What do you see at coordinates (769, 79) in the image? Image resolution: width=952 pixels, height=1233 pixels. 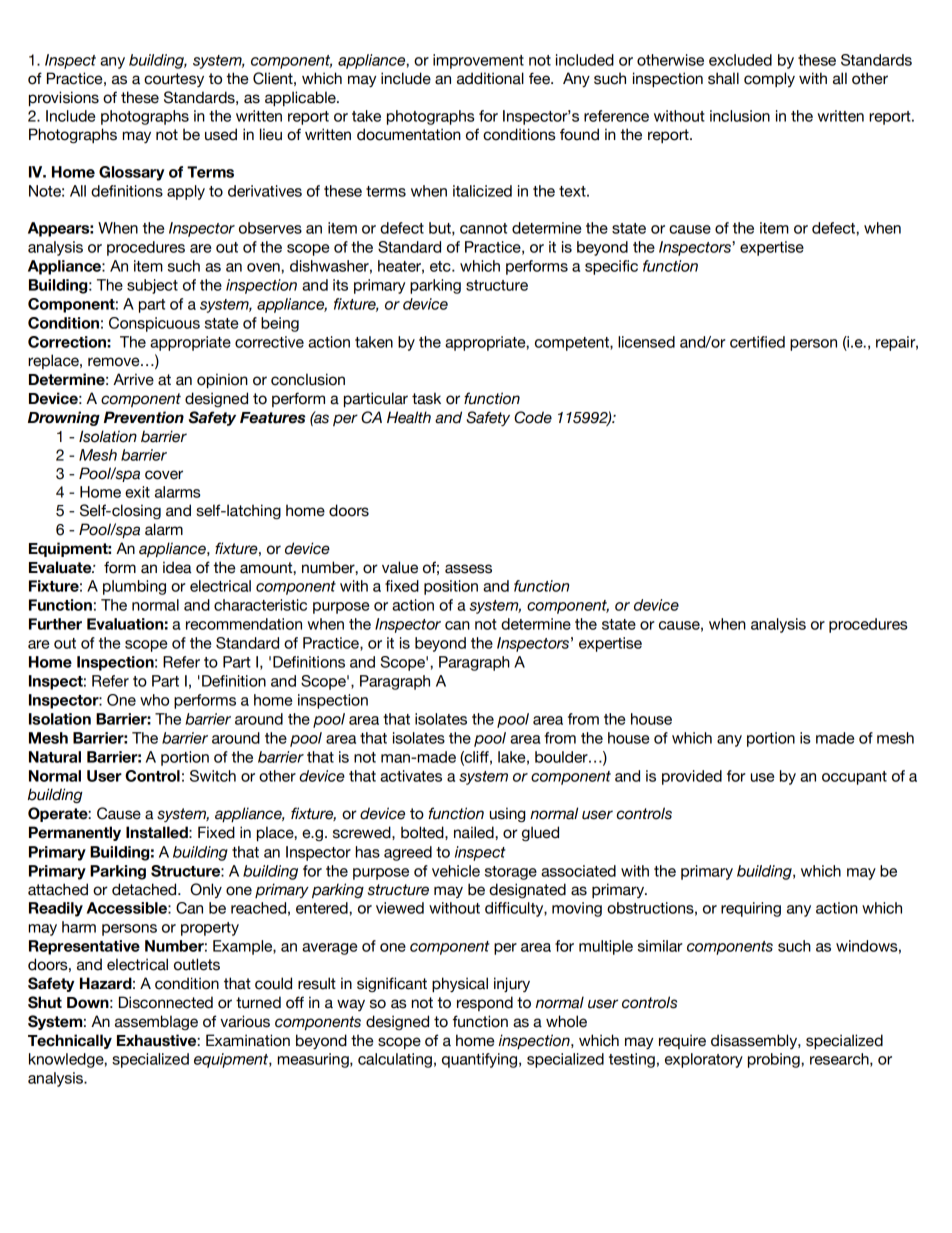 I see `comply` at bounding box center [769, 79].
